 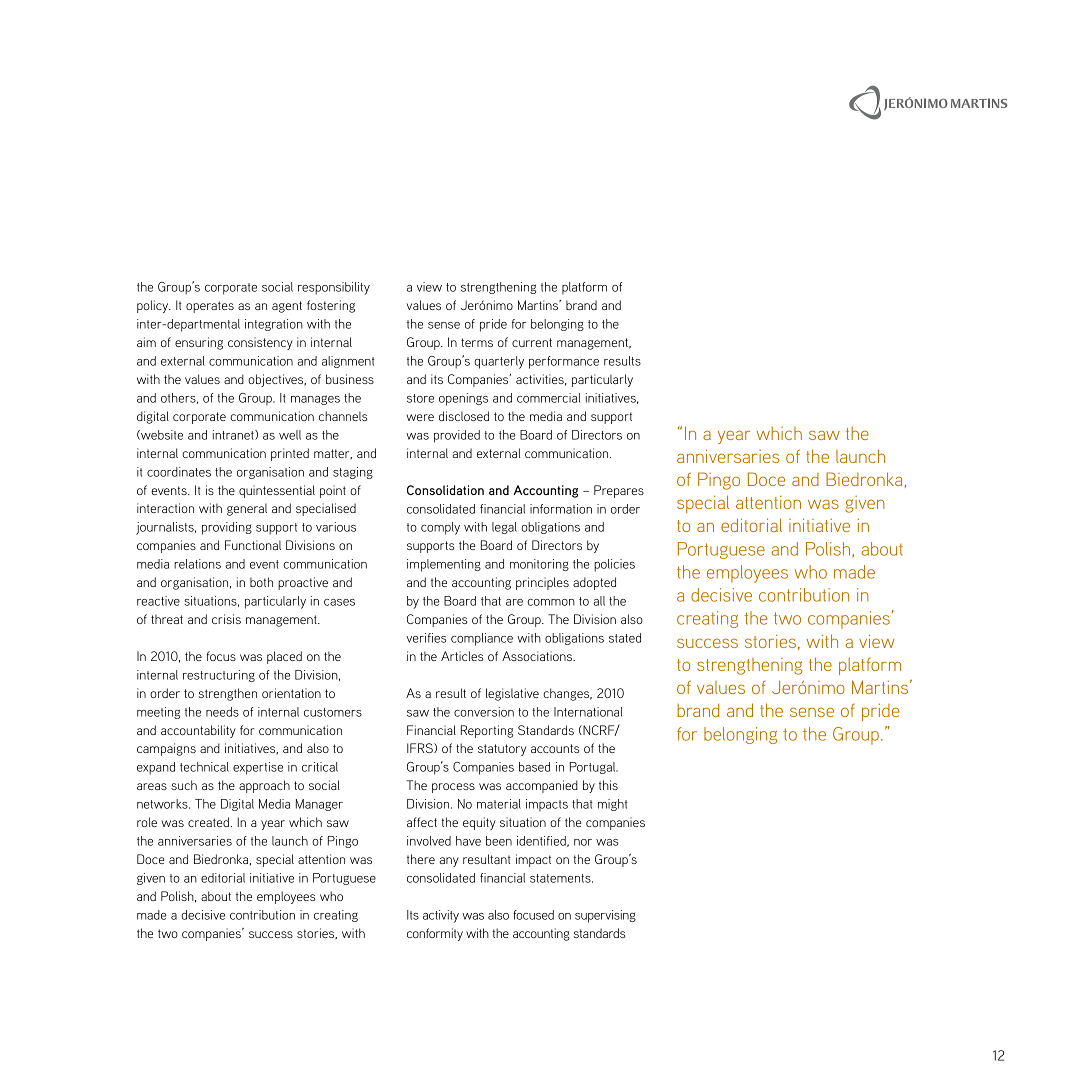 I want to click on were, so click(x=420, y=417).
